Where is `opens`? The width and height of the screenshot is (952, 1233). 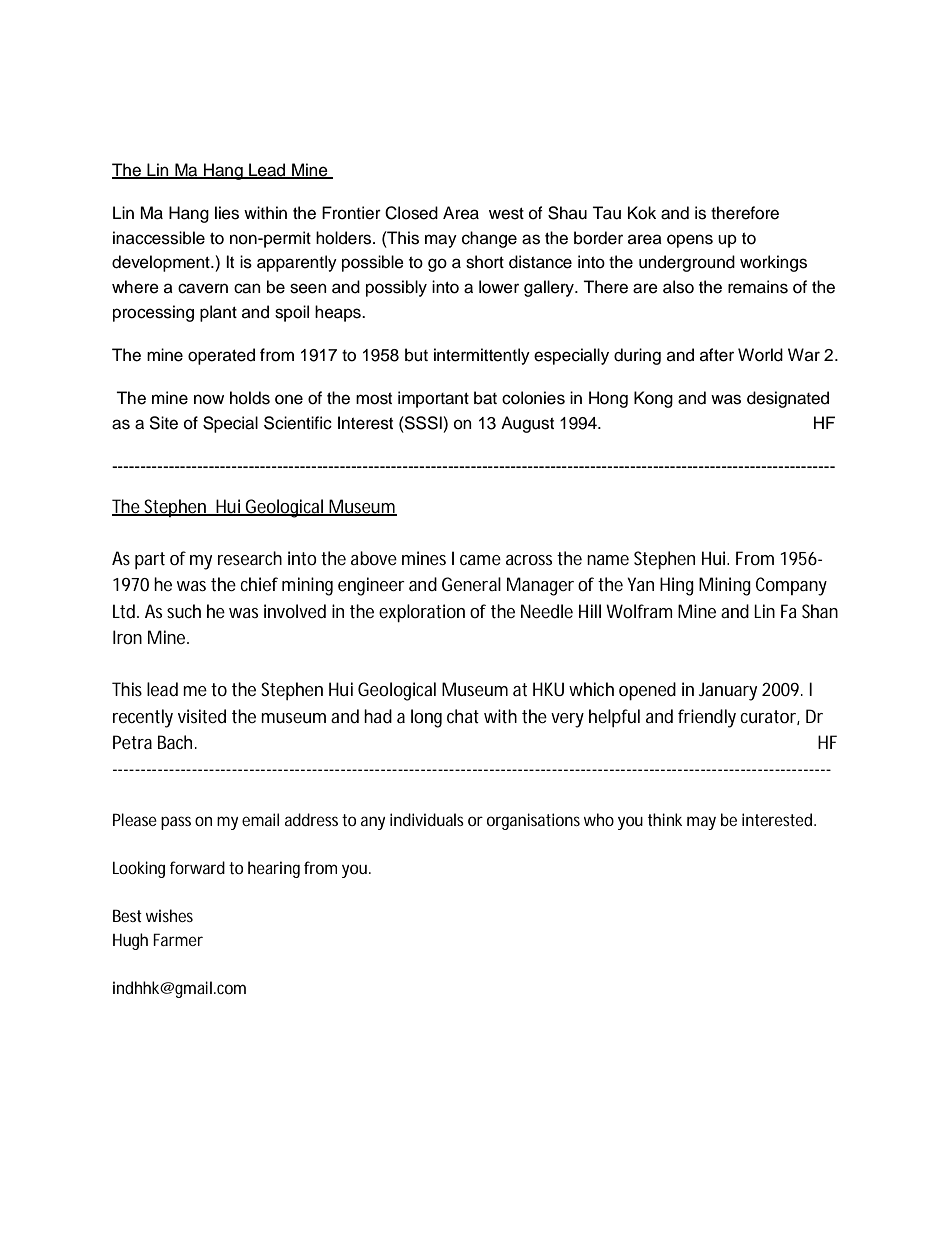
opens is located at coordinates (690, 241).
